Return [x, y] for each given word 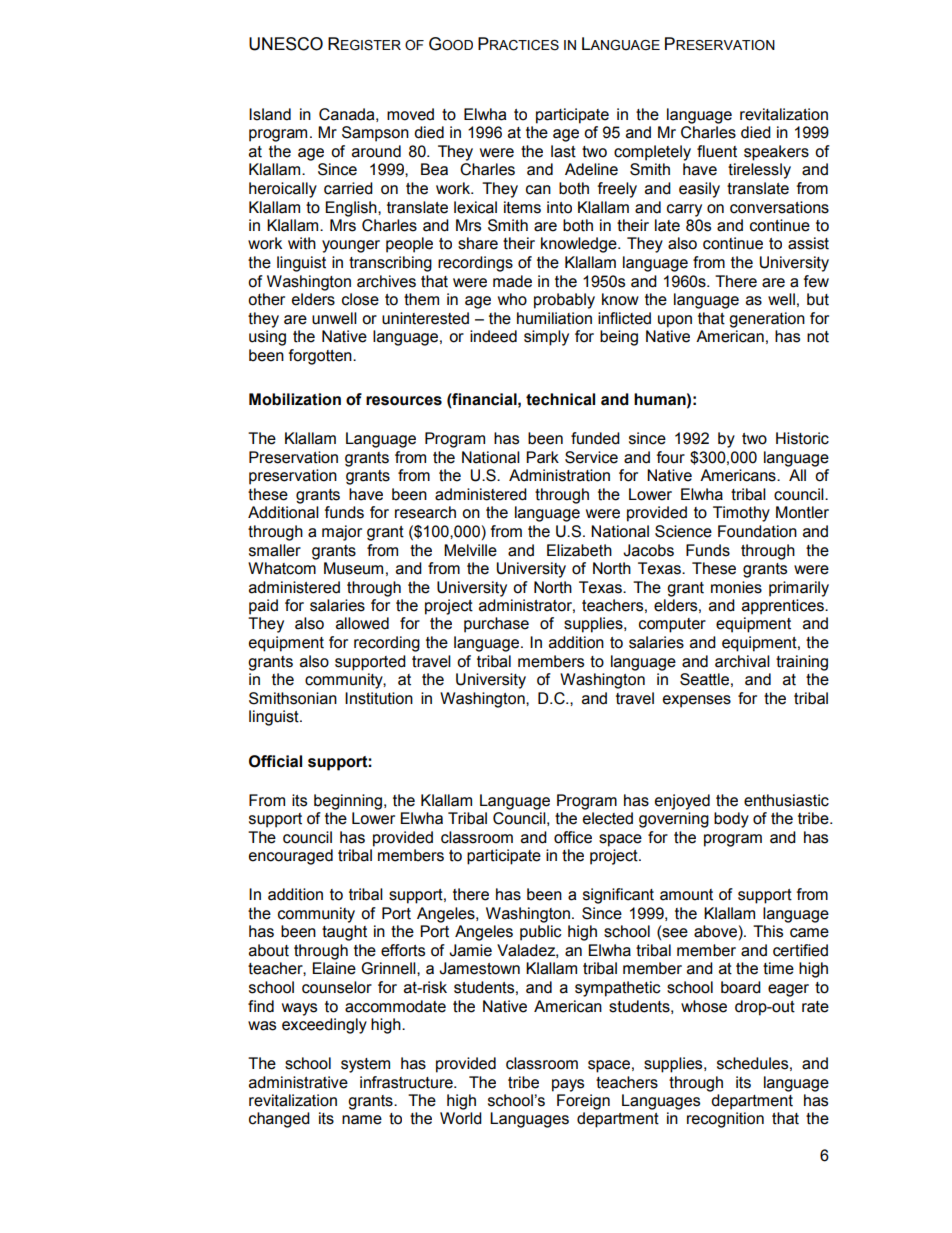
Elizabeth [579, 550]
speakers [776, 153]
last [563, 151]
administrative [298, 1082]
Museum [353, 568]
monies [736, 587]
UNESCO [286, 44]
